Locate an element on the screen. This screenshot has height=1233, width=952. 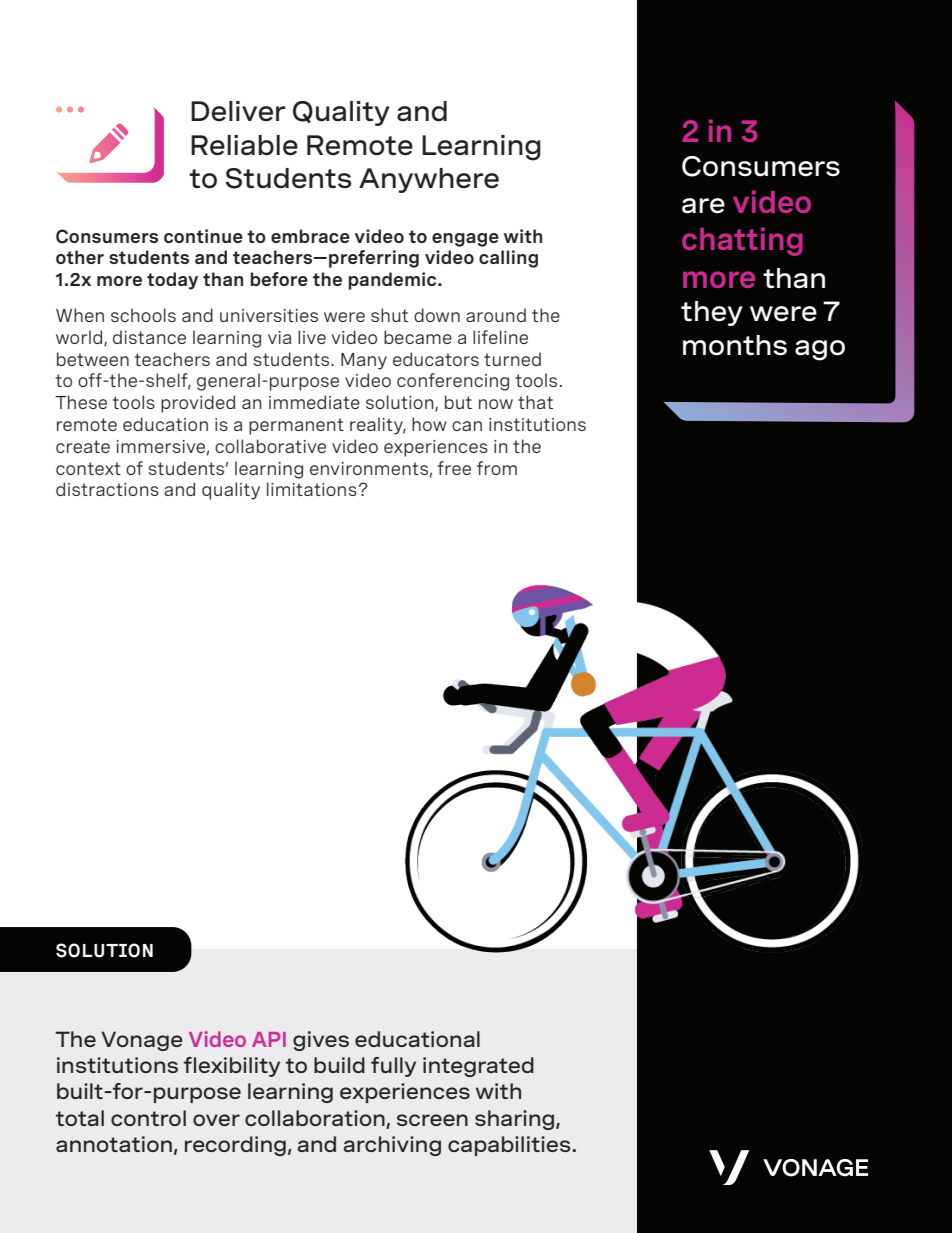
gives is located at coordinates (321, 1041).
